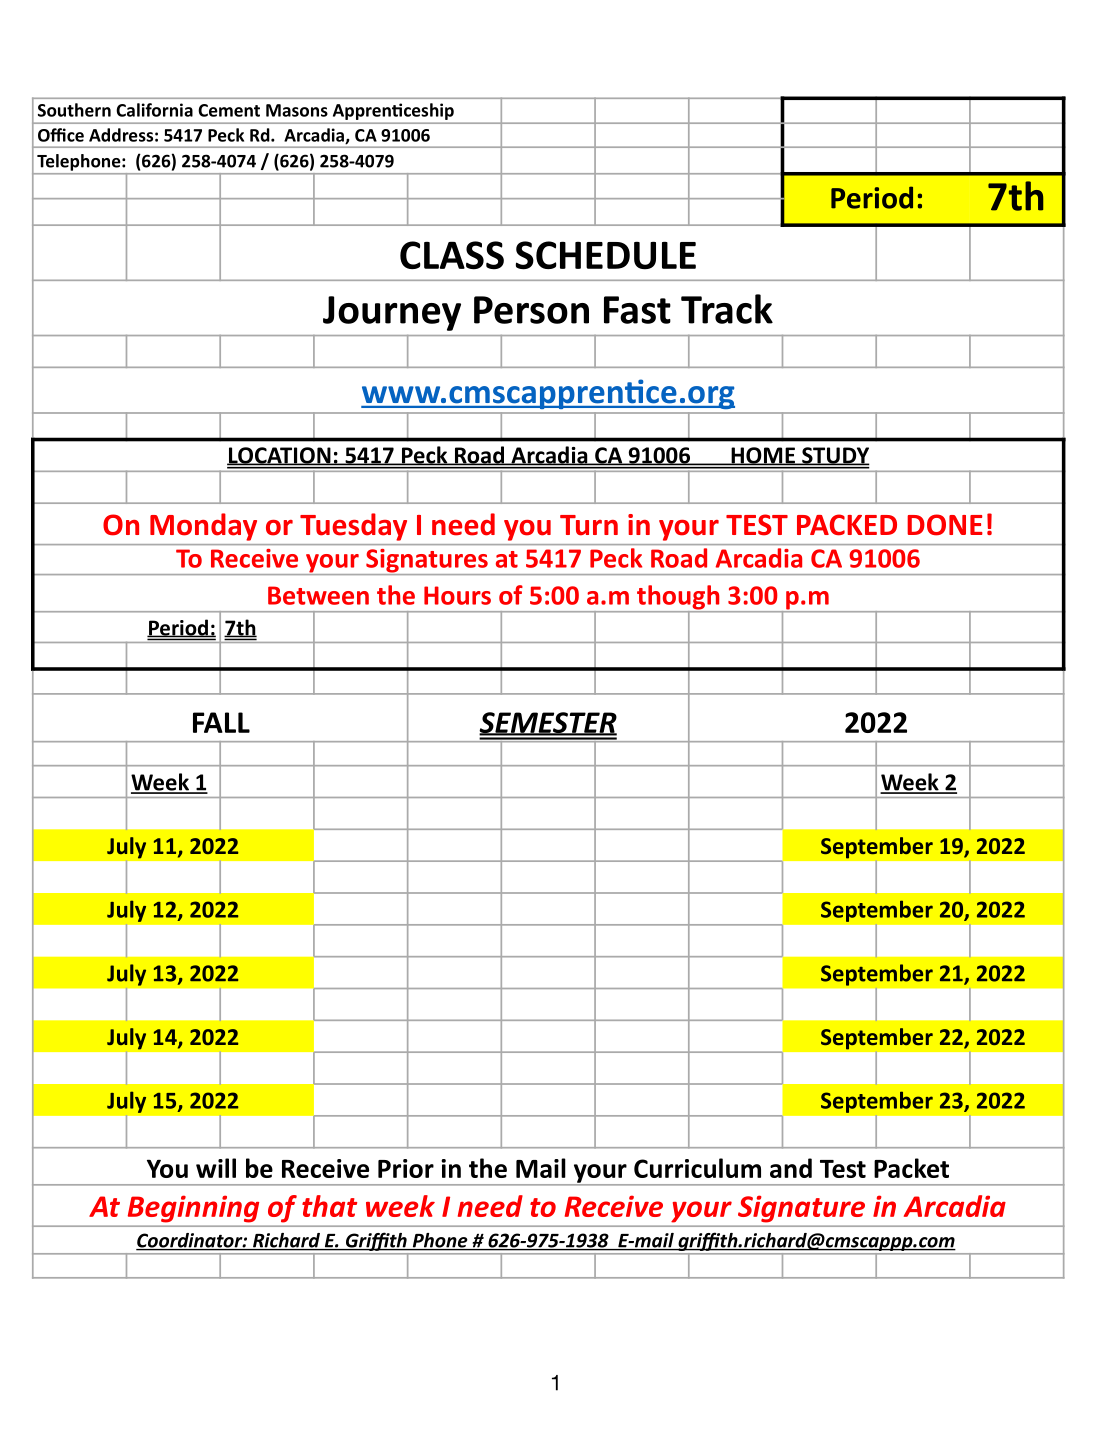 The height and width of the document is (1442, 1114). Describe the element at coordinates (548, 724) in the document. I see `SEMESTER` at that location.
